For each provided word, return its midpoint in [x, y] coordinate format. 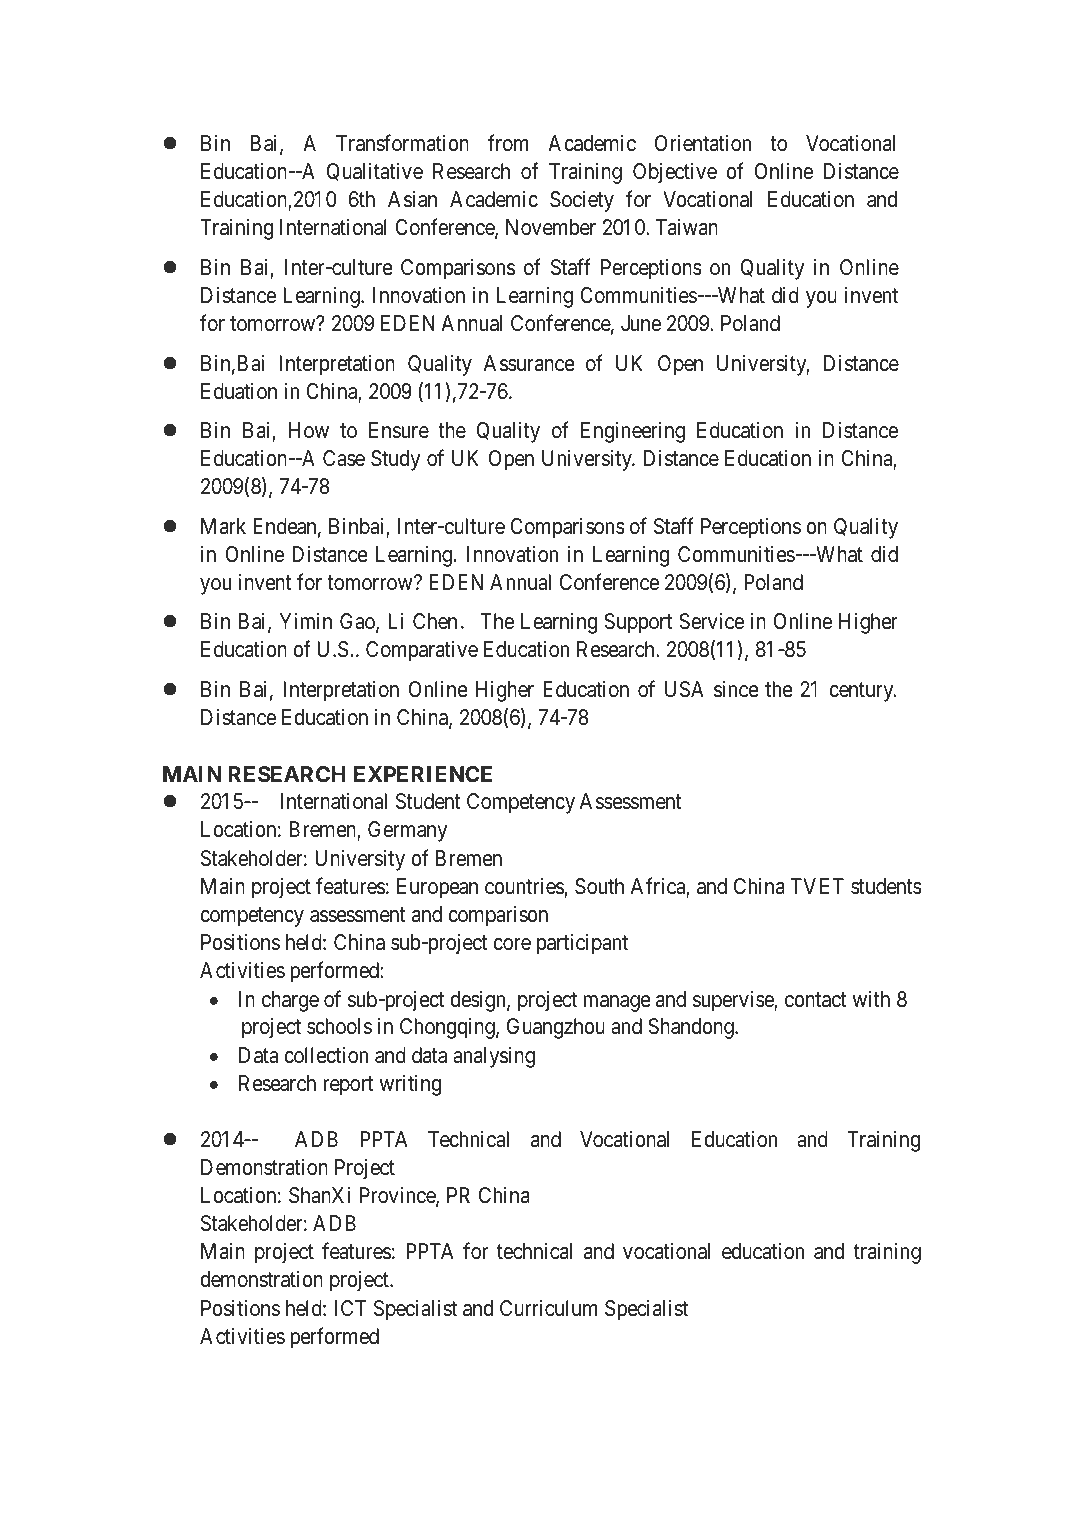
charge [290, 1001]
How [309, 430]
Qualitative [375, 172]
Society [582, 201]
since [736, 689]
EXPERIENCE [423, 774]
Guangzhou [556, 1028]
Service [711, 621]
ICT [350, 1308]
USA [684, 689]
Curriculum [548, 1308]
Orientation [703, 143]
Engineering [633, 432]
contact [816, 1000]
